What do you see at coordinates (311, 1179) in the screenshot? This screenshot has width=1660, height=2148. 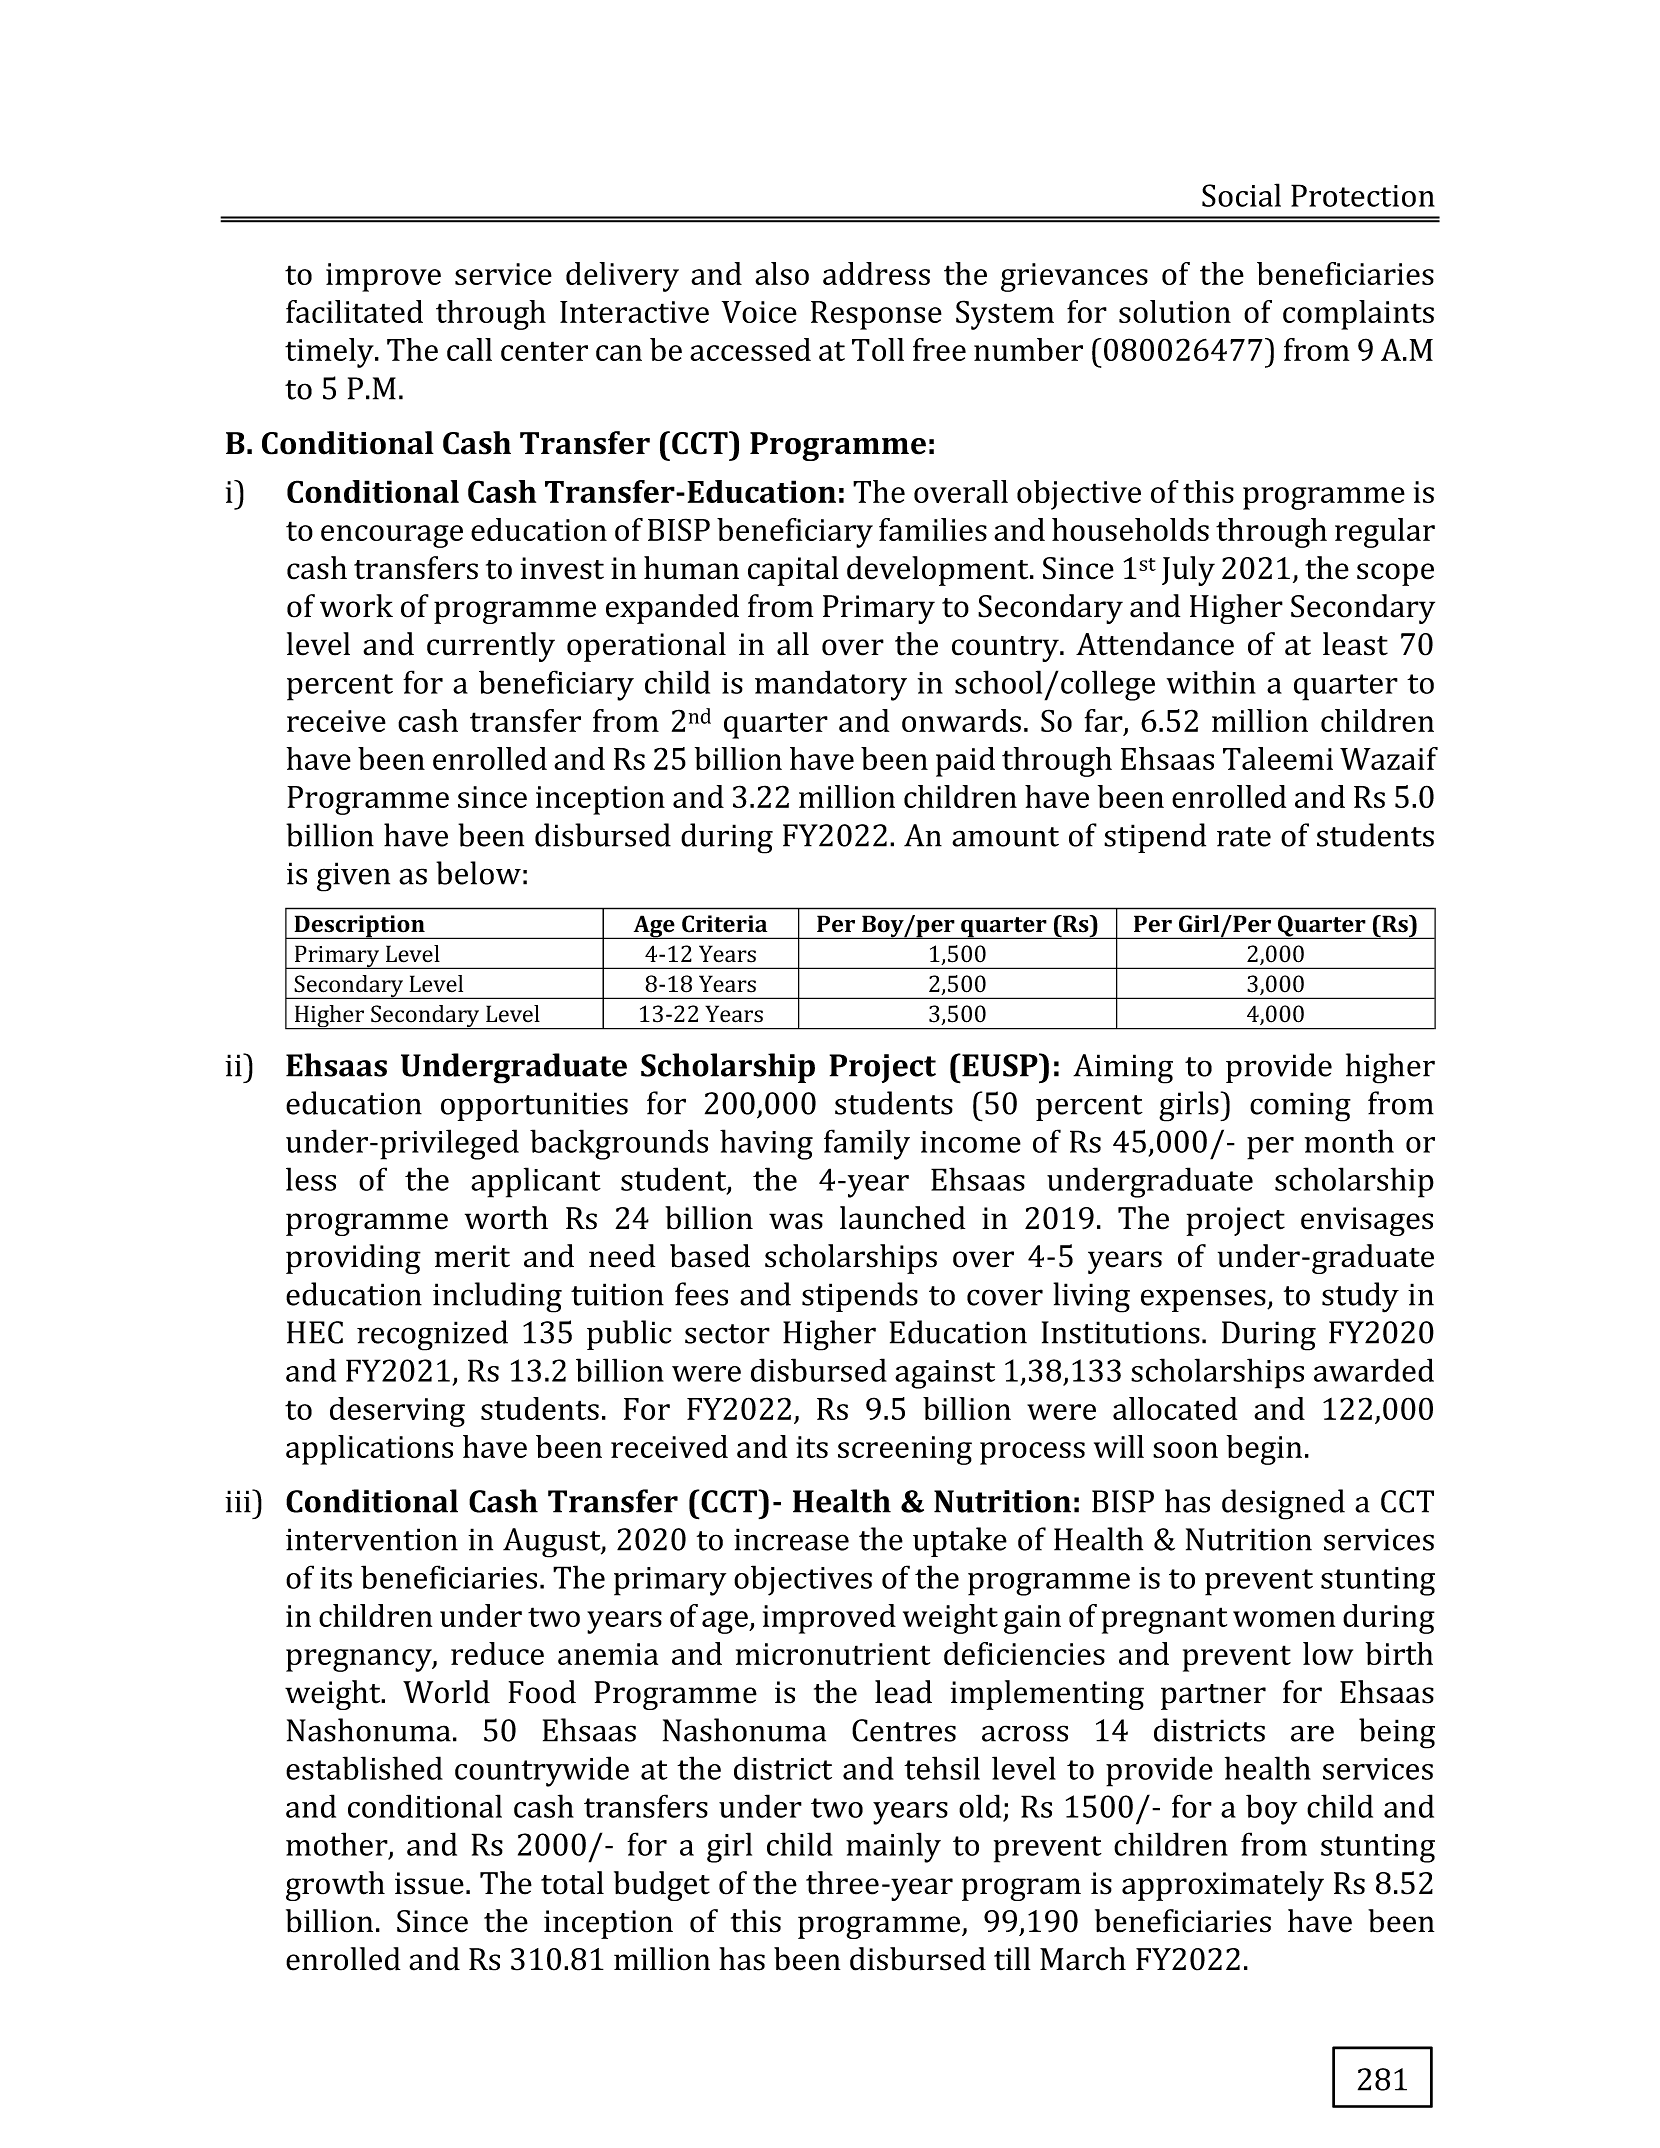 I see `less` at bounding box center [311, 1179].
